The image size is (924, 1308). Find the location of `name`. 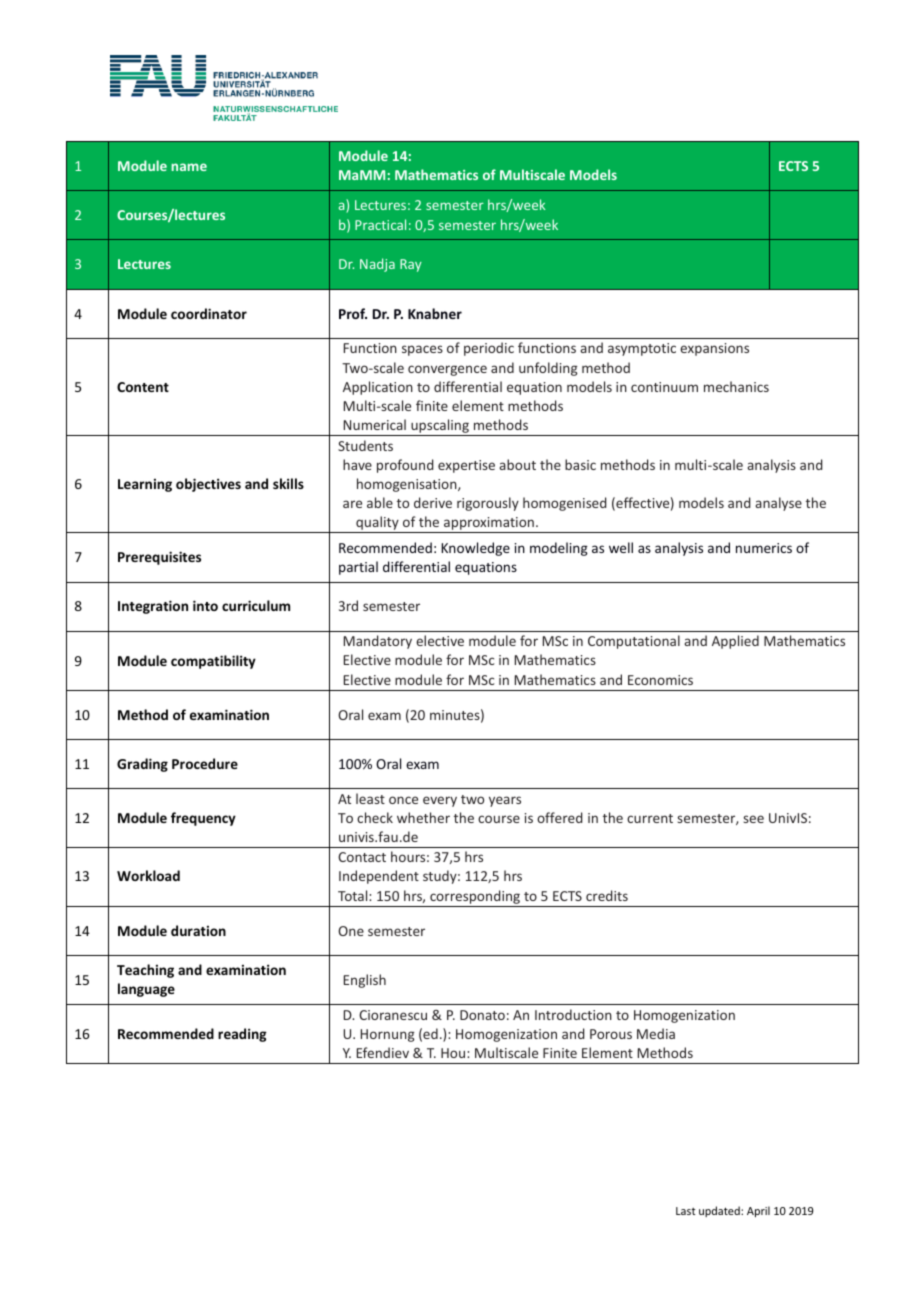

name is located at coordinates (189, 167).
